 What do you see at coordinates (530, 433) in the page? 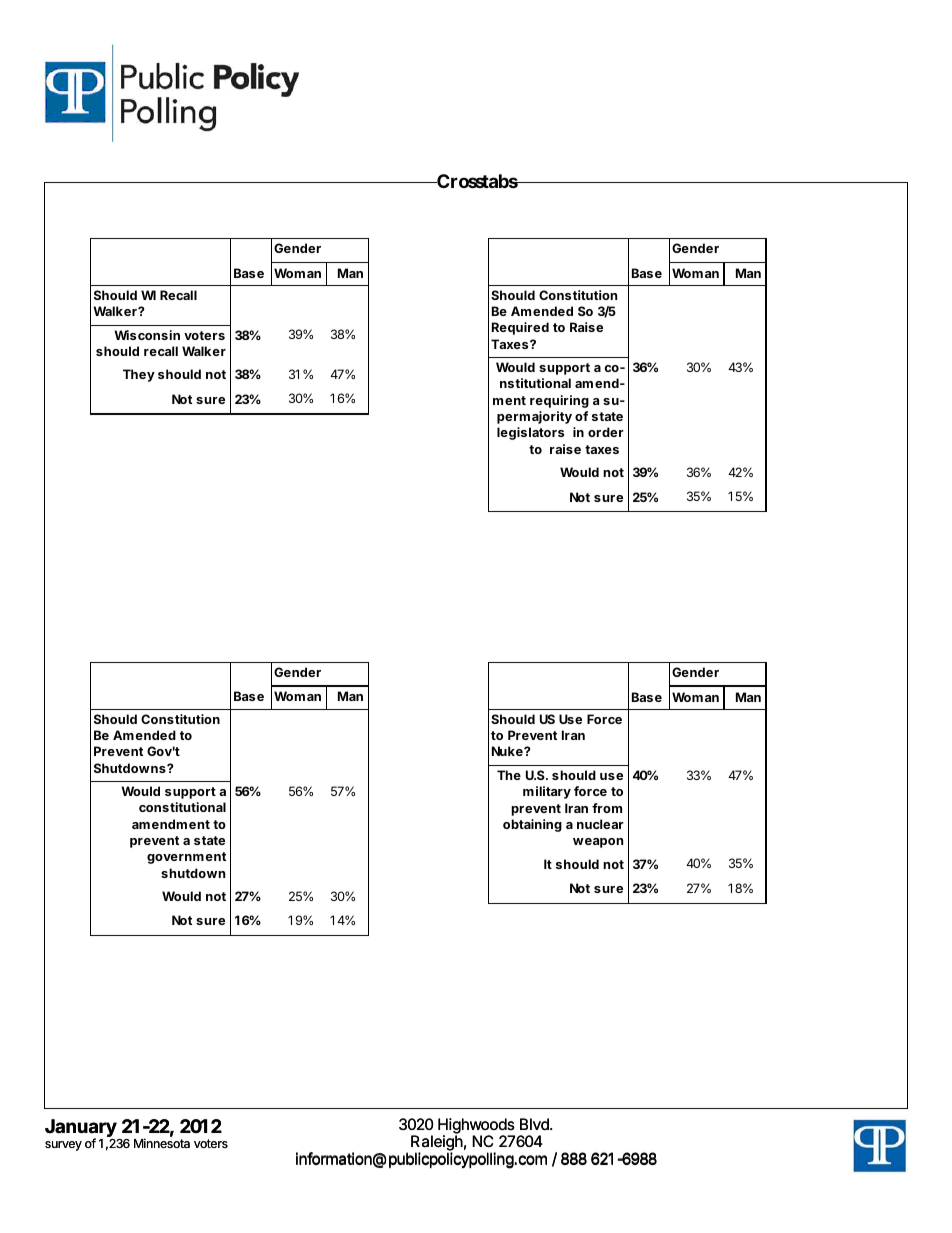
I see `legislators` at bounding box center [530, 433].
